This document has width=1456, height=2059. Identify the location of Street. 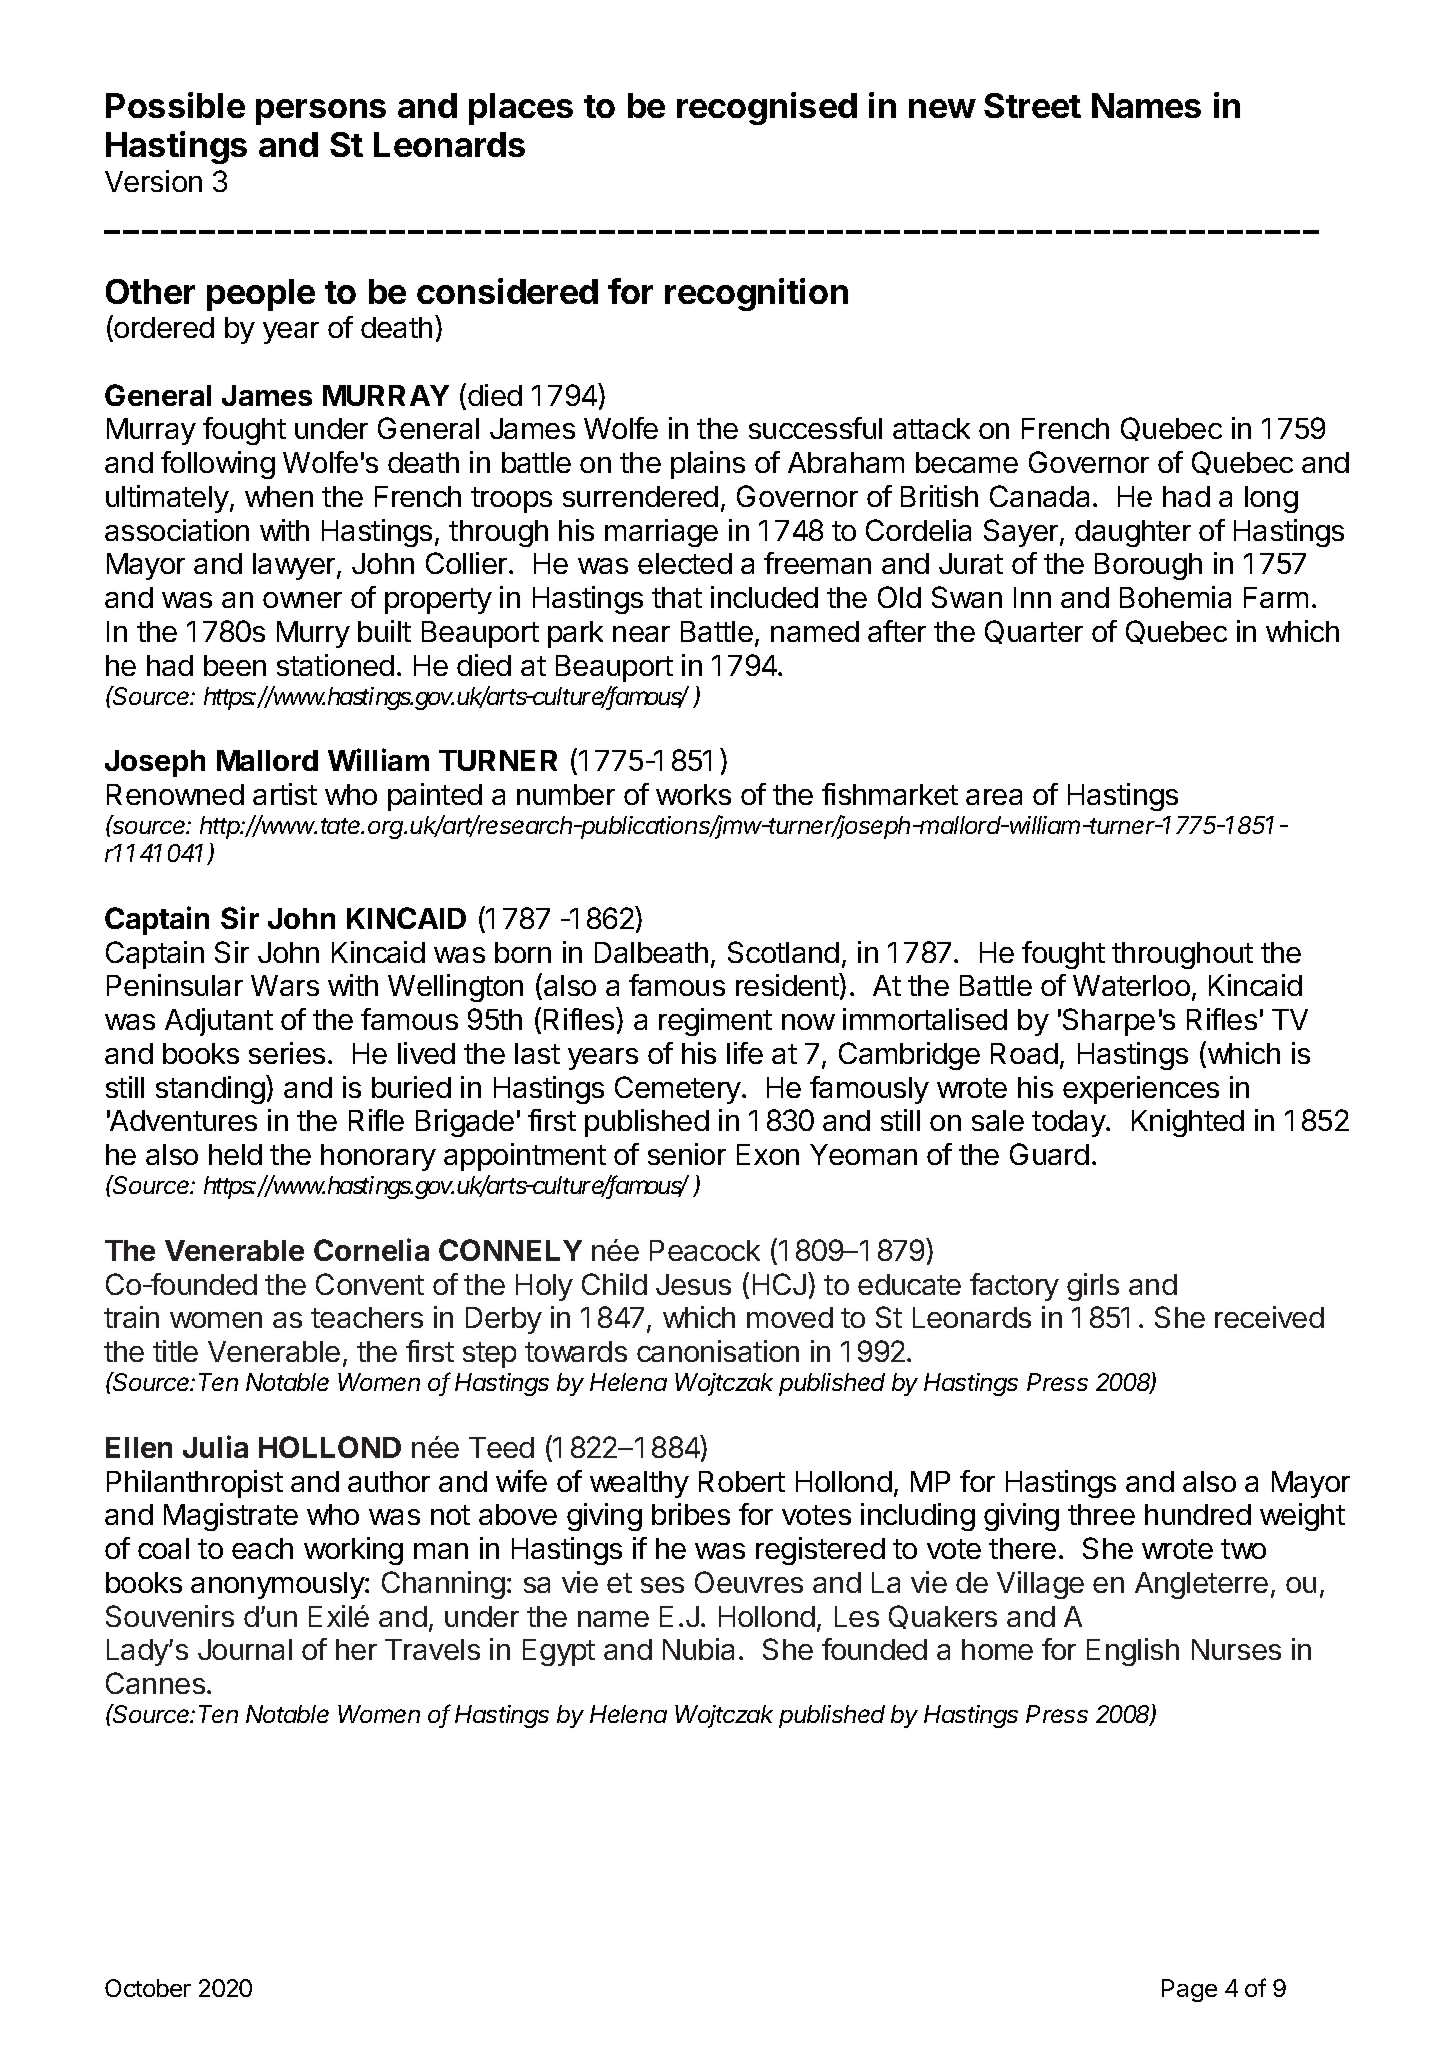
(1032, 105).
